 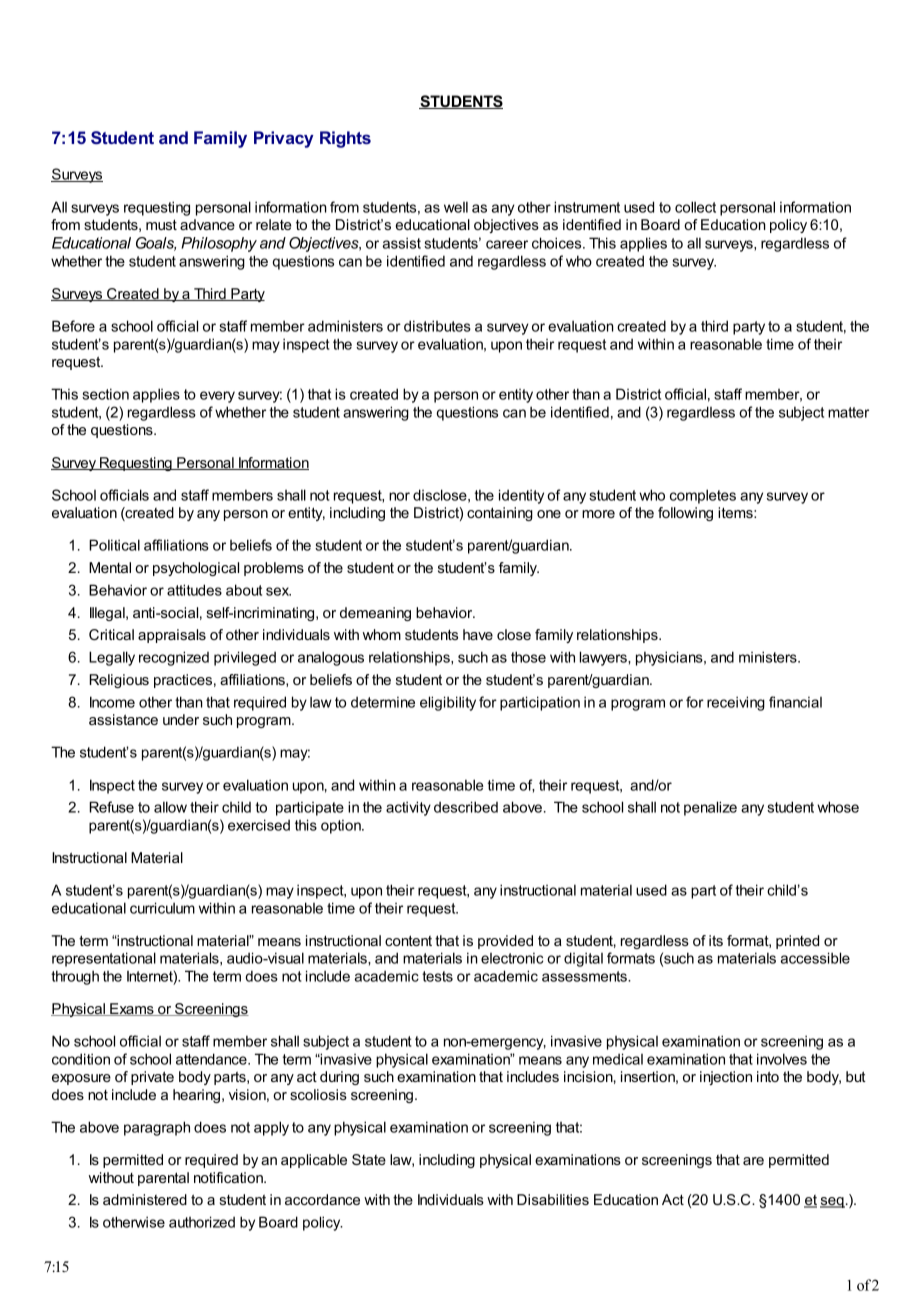 I want to click on administered, so click(x=145, y=1199).
